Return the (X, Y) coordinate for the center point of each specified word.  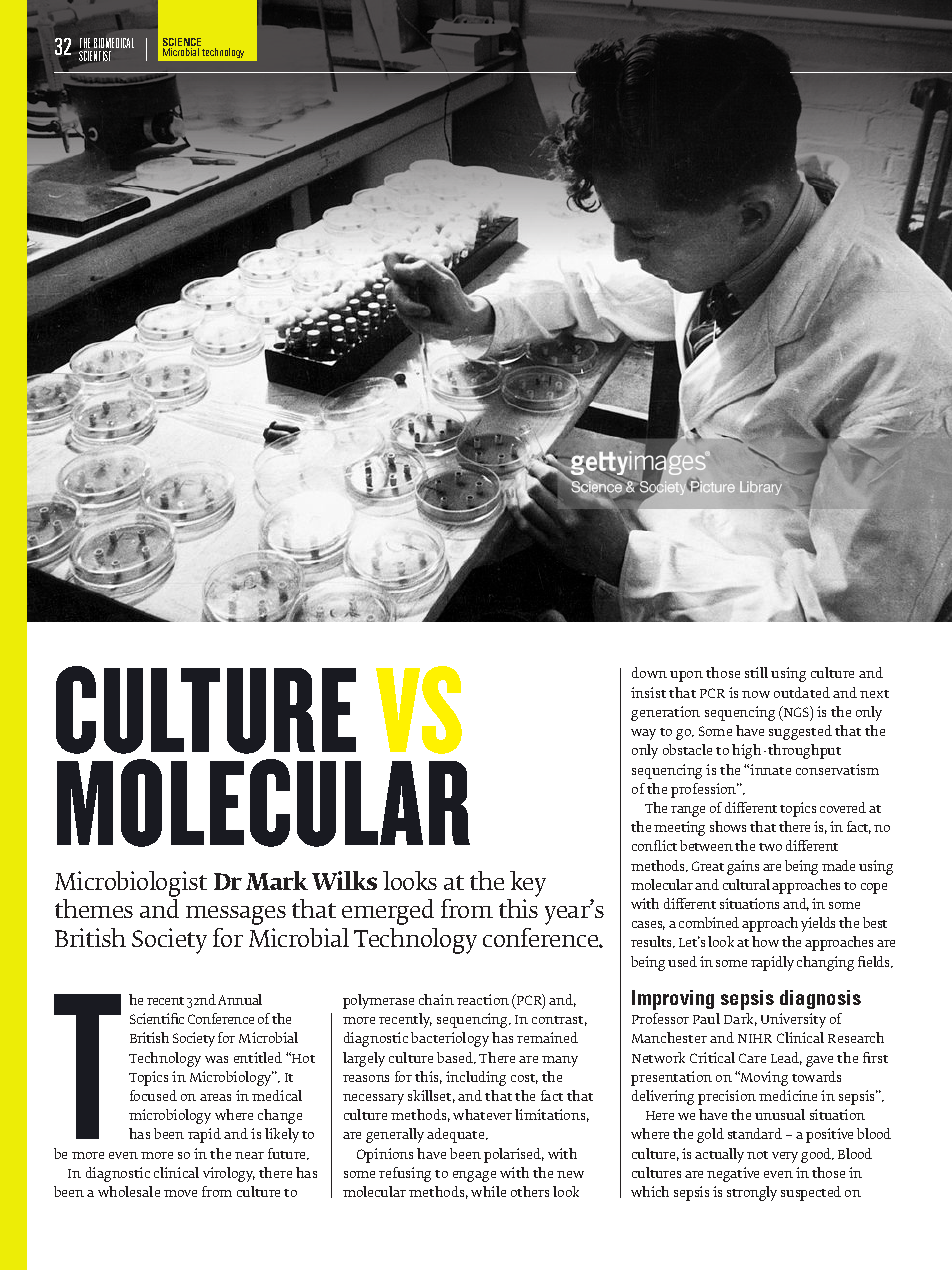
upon (686, 676)
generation (665, 713)
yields (818, 924)
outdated (802, 692)
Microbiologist (131, 884)
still (756, 672)
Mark (277, 880)
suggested (800, 732)
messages (236, 915)
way (643, 734)
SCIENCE (182, 43)
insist (648, 692)
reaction (483, 999)
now (756, 694)
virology (229, 1174)
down (649, 672)
